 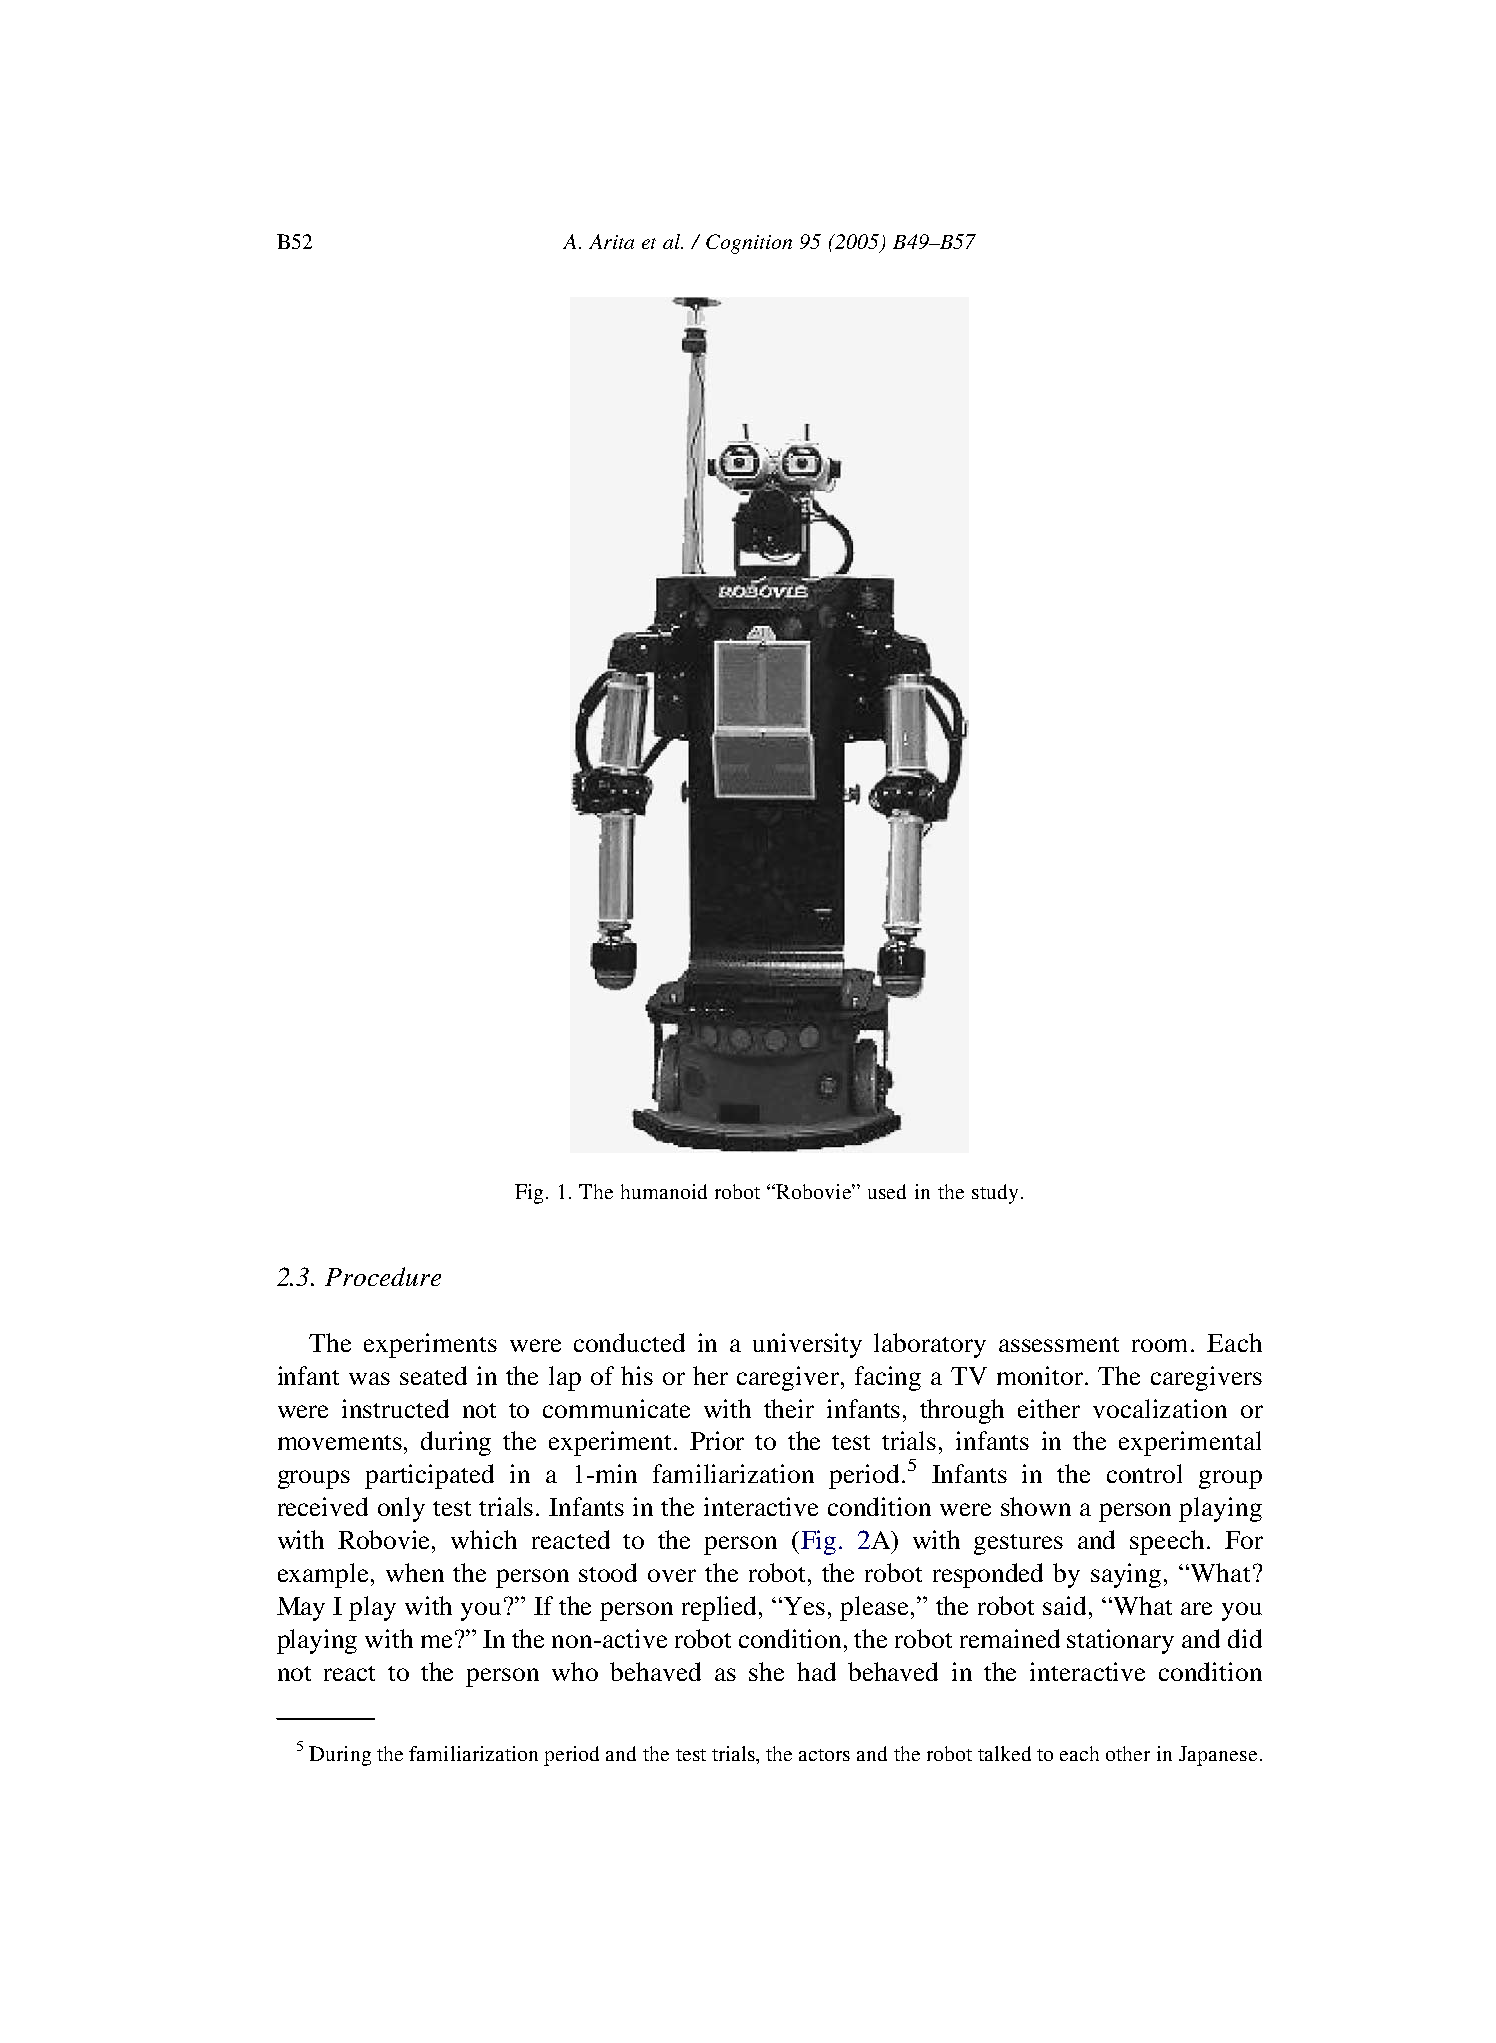 What do you see at coordinates (807, 1345) in the screenshot?
I see `university` at bounding box center [807, 1345].
